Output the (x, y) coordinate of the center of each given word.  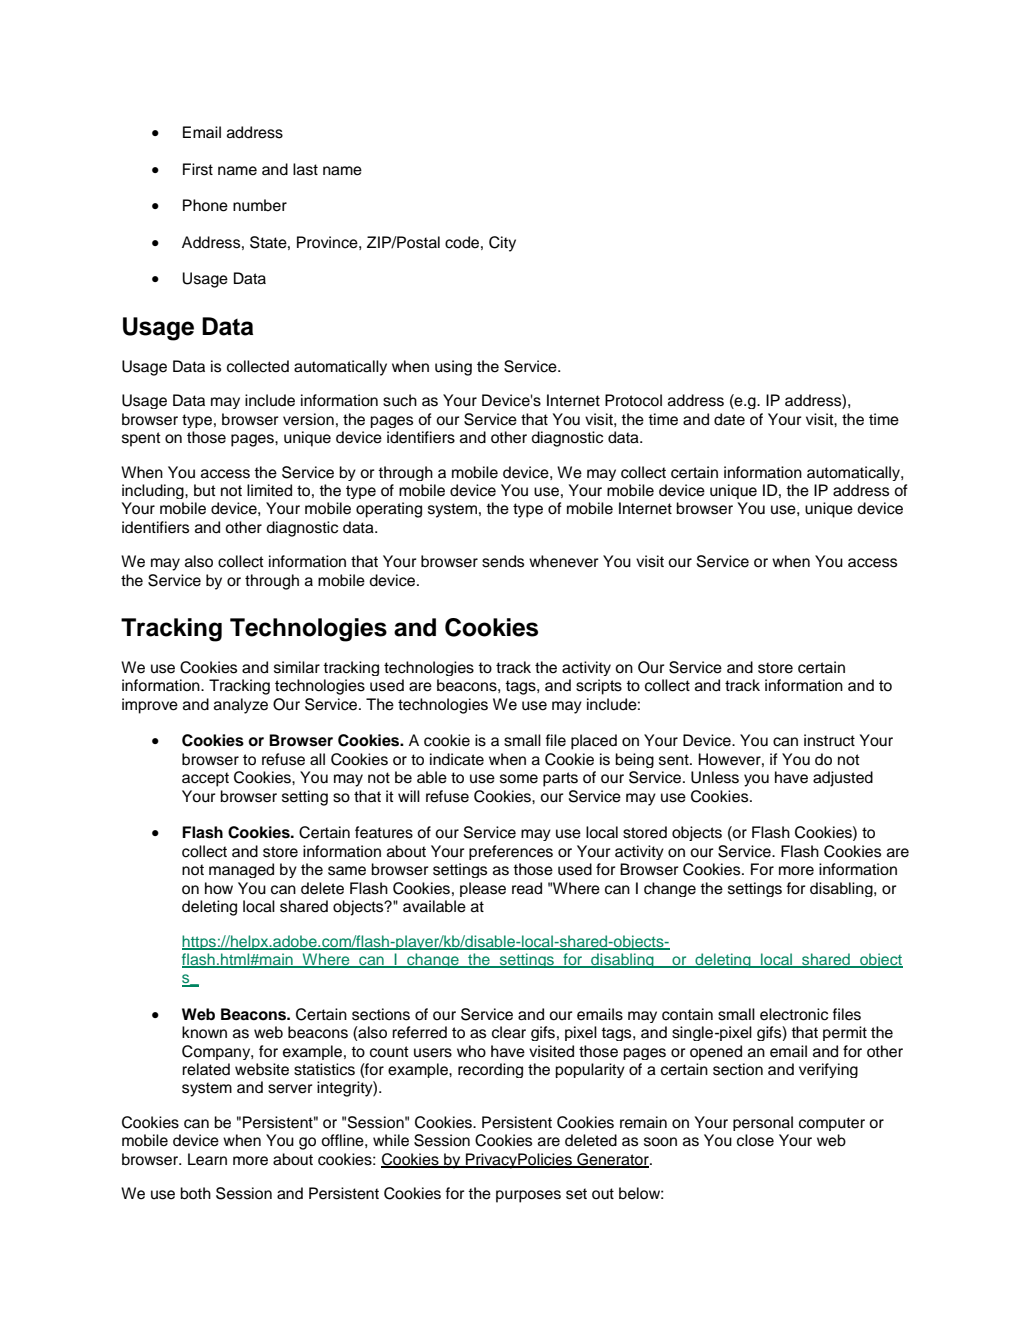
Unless (715, 777)
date (729, 419)
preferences (511, 852)
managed (241, 870)
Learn (207, 1159)
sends (503, 561)
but (205, 490)
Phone (205, 205)
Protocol (633, 400)
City (502, 244)
